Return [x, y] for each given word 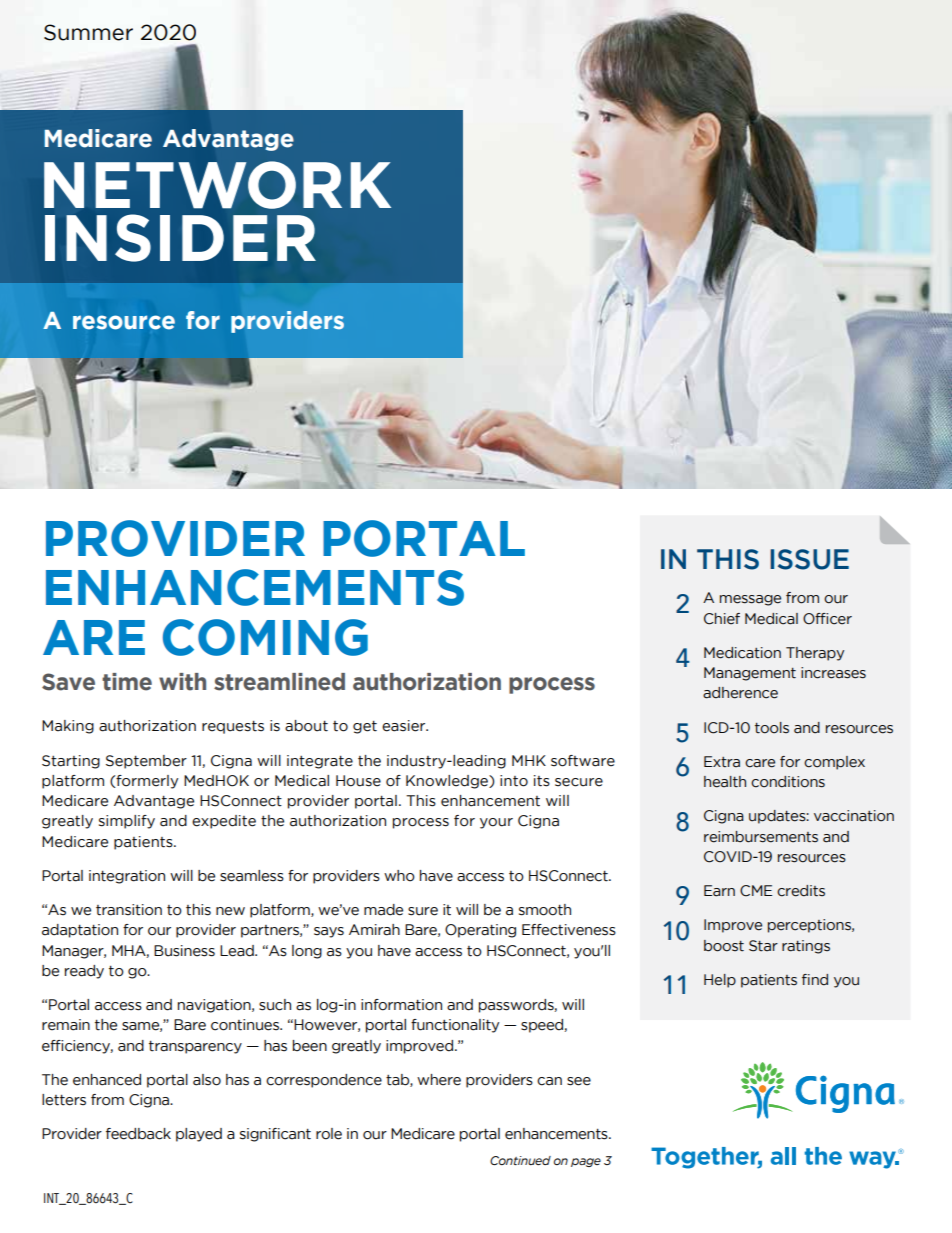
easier [405, 726]
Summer [88, 32]
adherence [740, 693]
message [750, 600]
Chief [722, 619]
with [182, 682]
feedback [138, 1134]
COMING [265, 637]
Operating [480, 931]
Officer [827, 619]
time [127, 682]
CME [756, 891]
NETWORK [217, 185]
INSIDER [180, 238]
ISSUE [809, 559]
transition [129, 910]
